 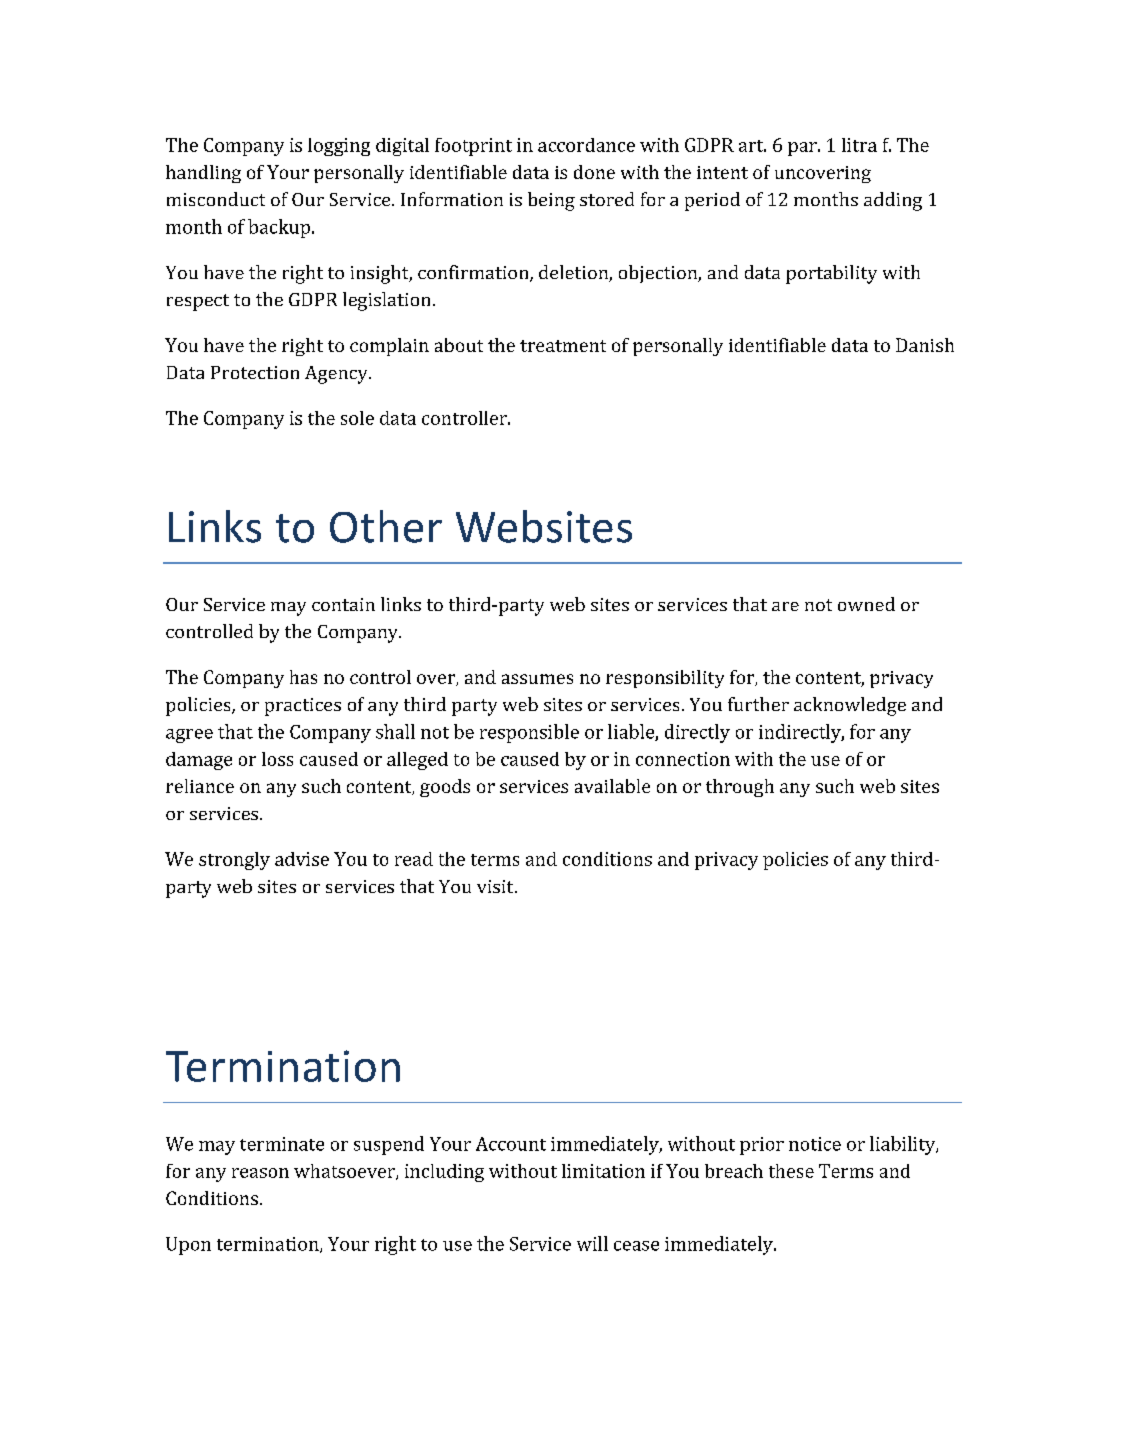 I want to click on reason, so click(x=260, y=1173).
